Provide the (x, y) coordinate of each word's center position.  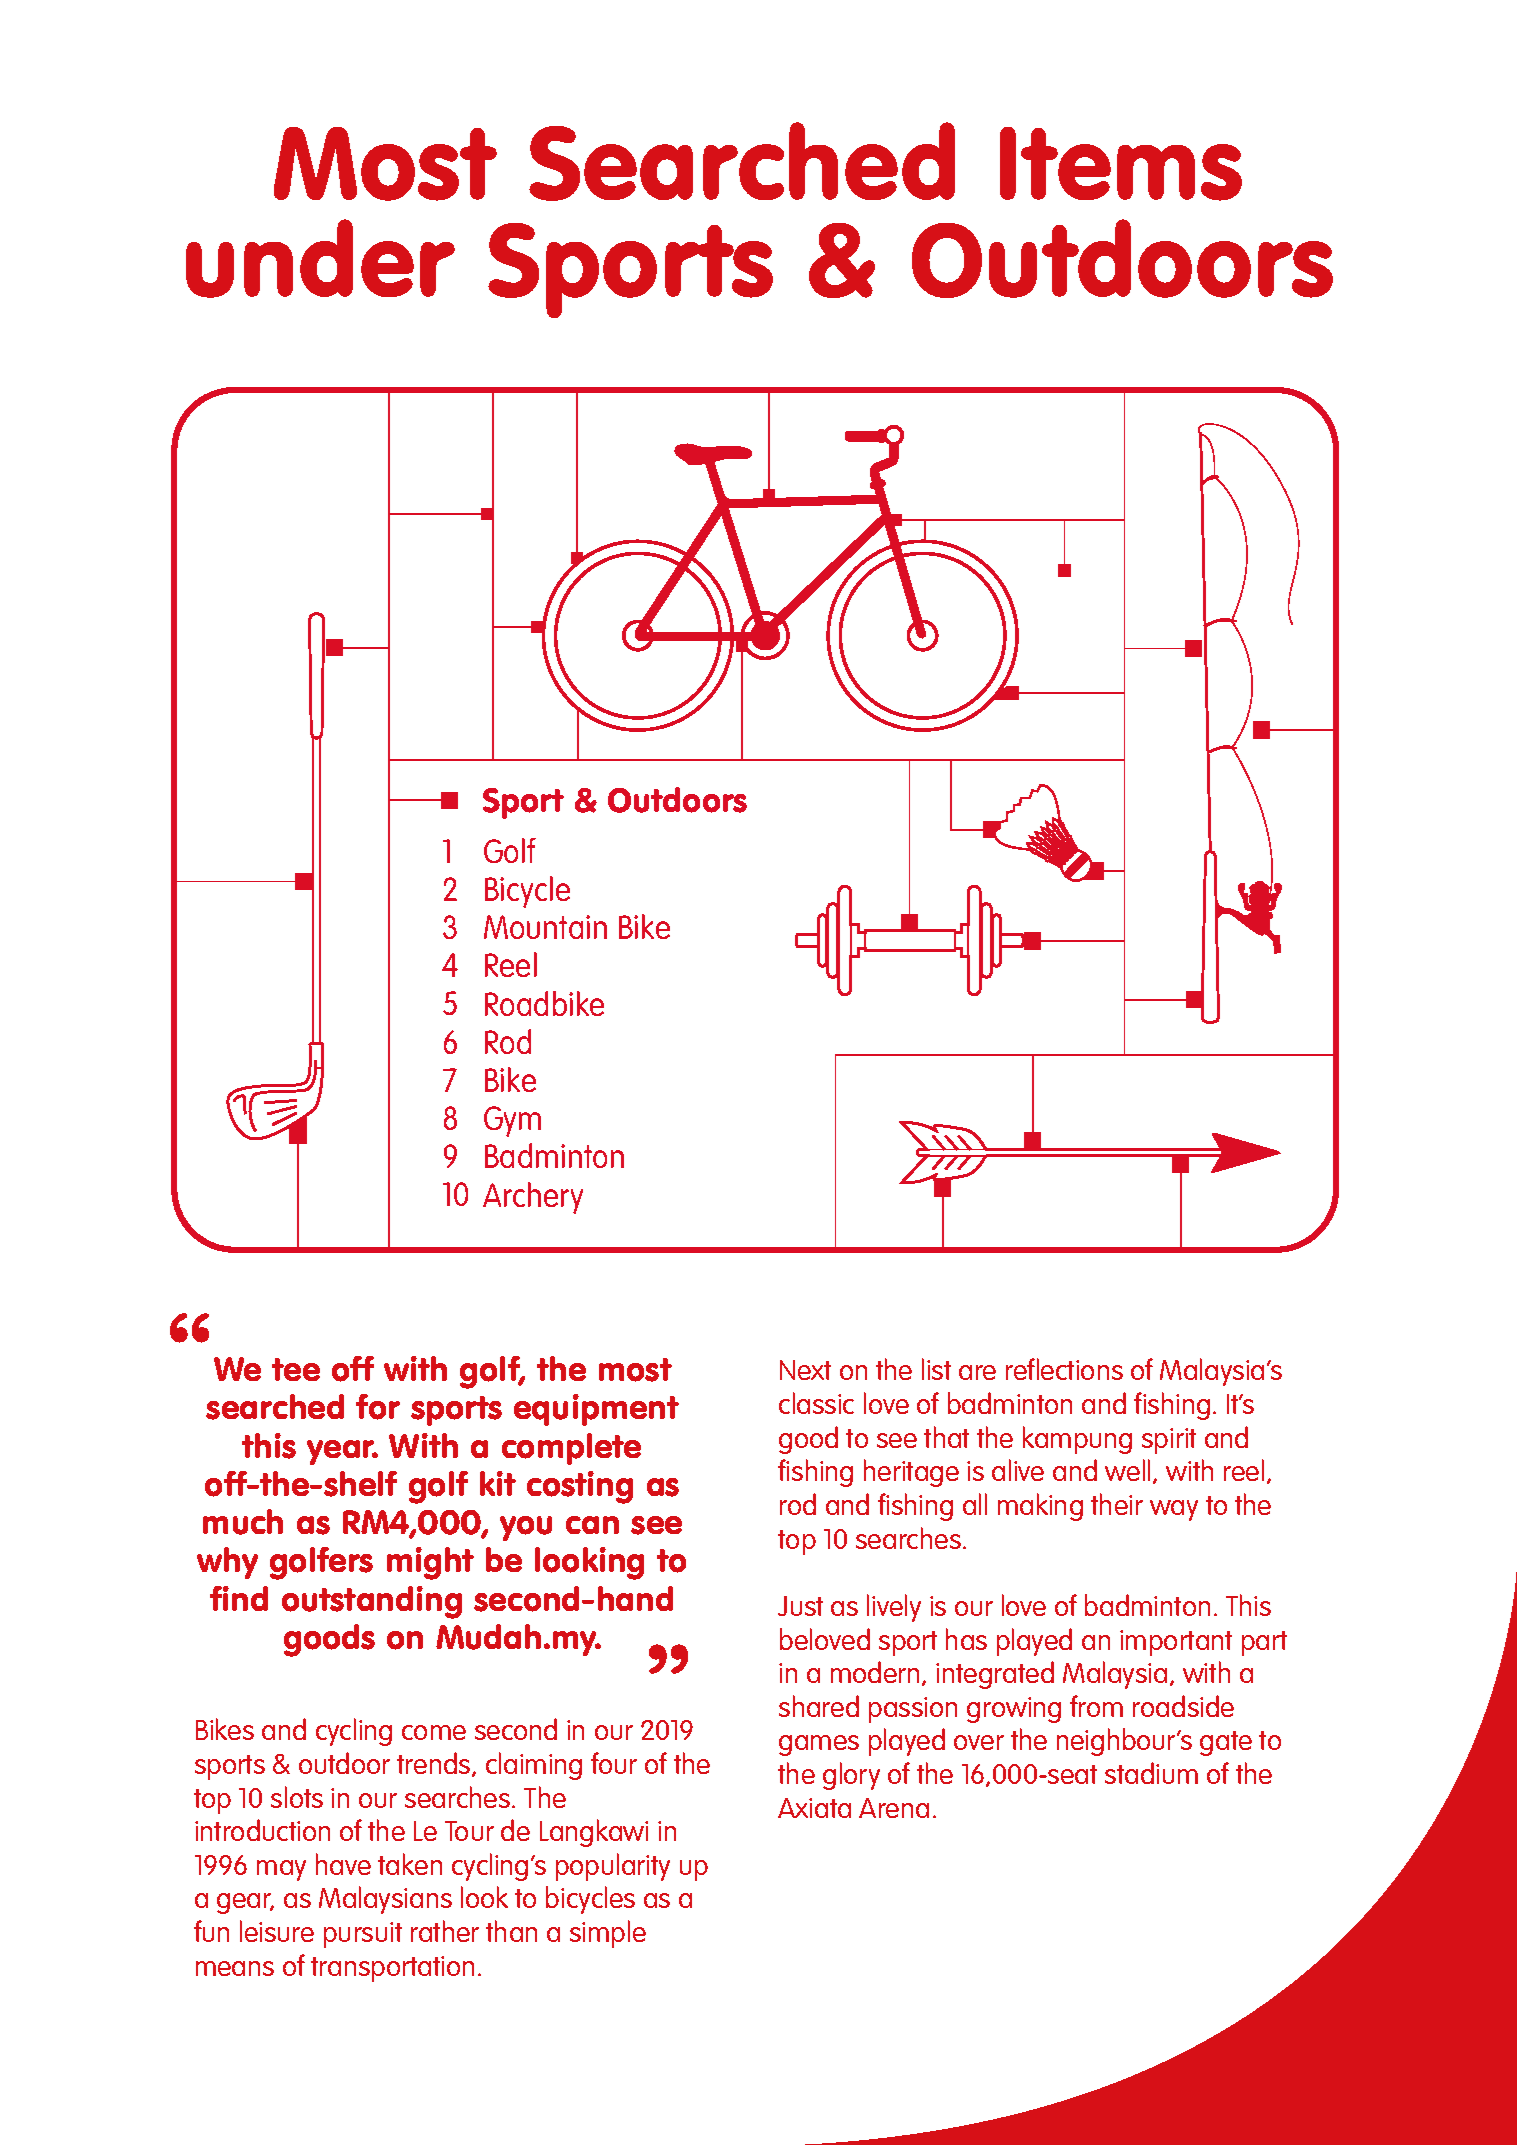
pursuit (363, 1935)
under (320, 258)
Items (1121, 164)
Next (805, 1370)
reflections (1064, 1369)
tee (296, 1369)
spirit (1169, 1441)
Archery (533, 1198)
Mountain (545, 927)
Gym (512, 1121)
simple (608, 1934)
